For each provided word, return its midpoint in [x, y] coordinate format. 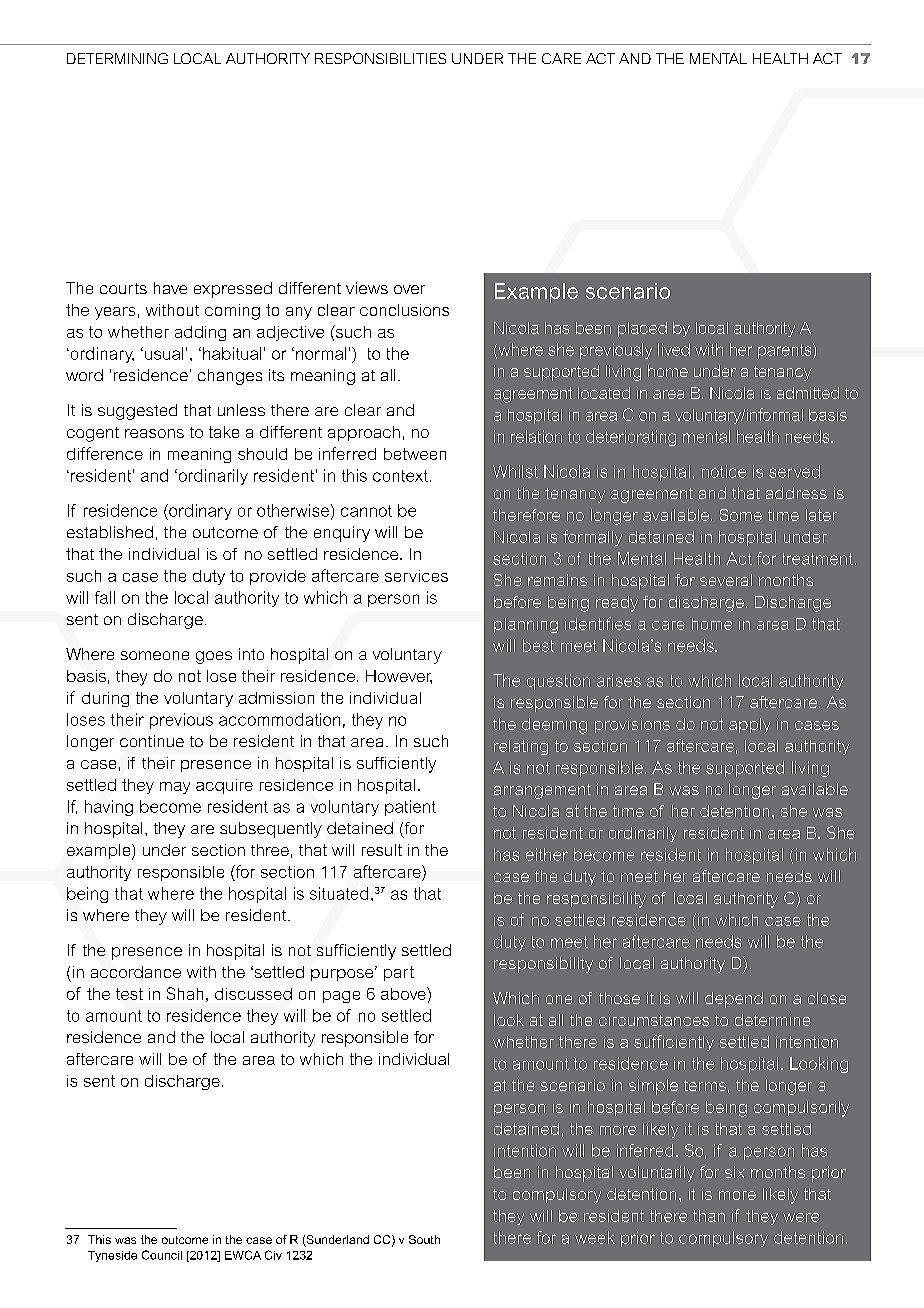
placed [642, 329]
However [399, 677]
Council [162, 1255]
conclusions [404, 310]
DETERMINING [117, 58]
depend [734, 1000]
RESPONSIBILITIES [380, 58]
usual [164, 353]
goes [214, 657]
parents [786, 351]
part [399, 973]
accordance [136, 972]
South [424, 1239]
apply [750, 726]
